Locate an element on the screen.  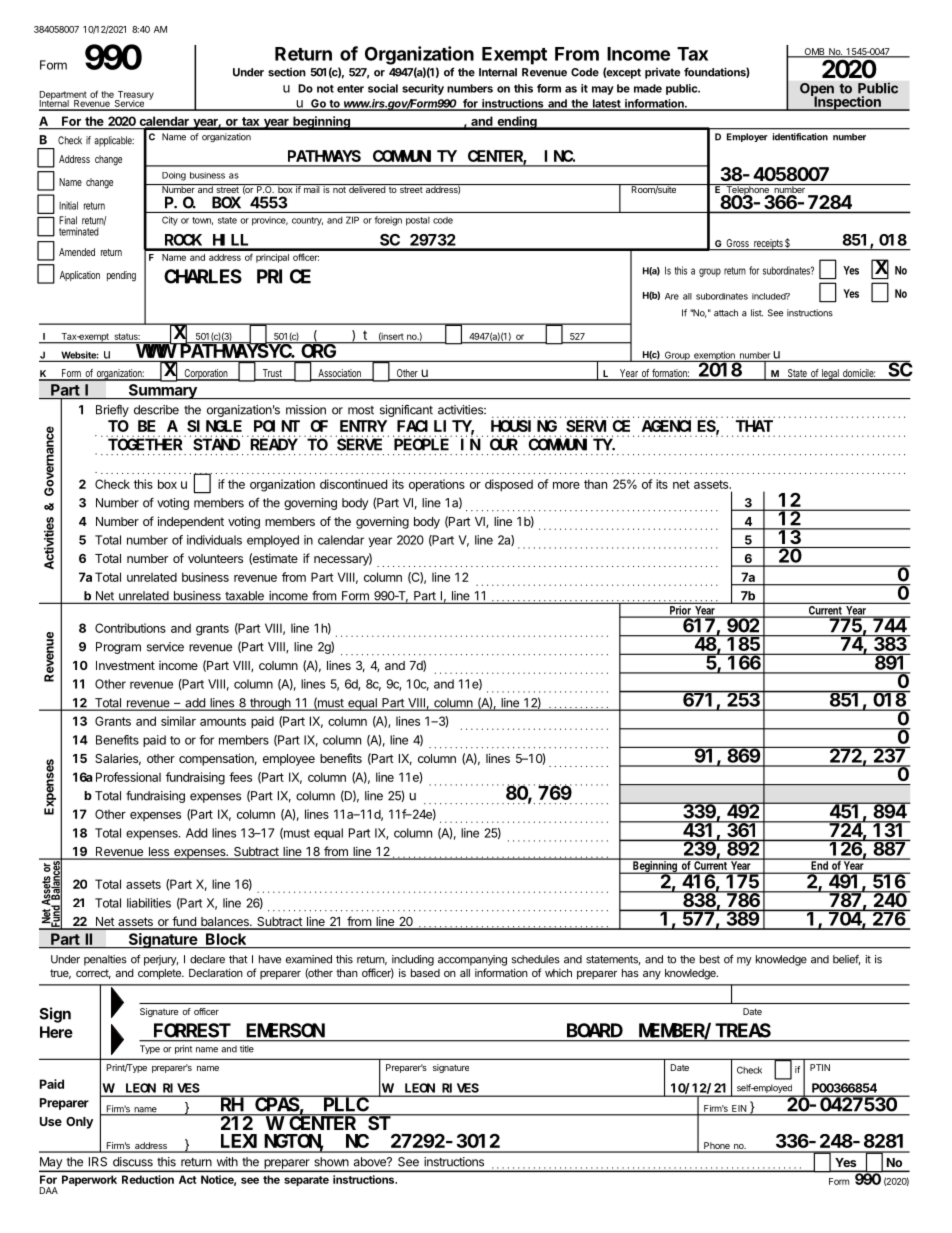
security is located at coordinates (423, 89).
